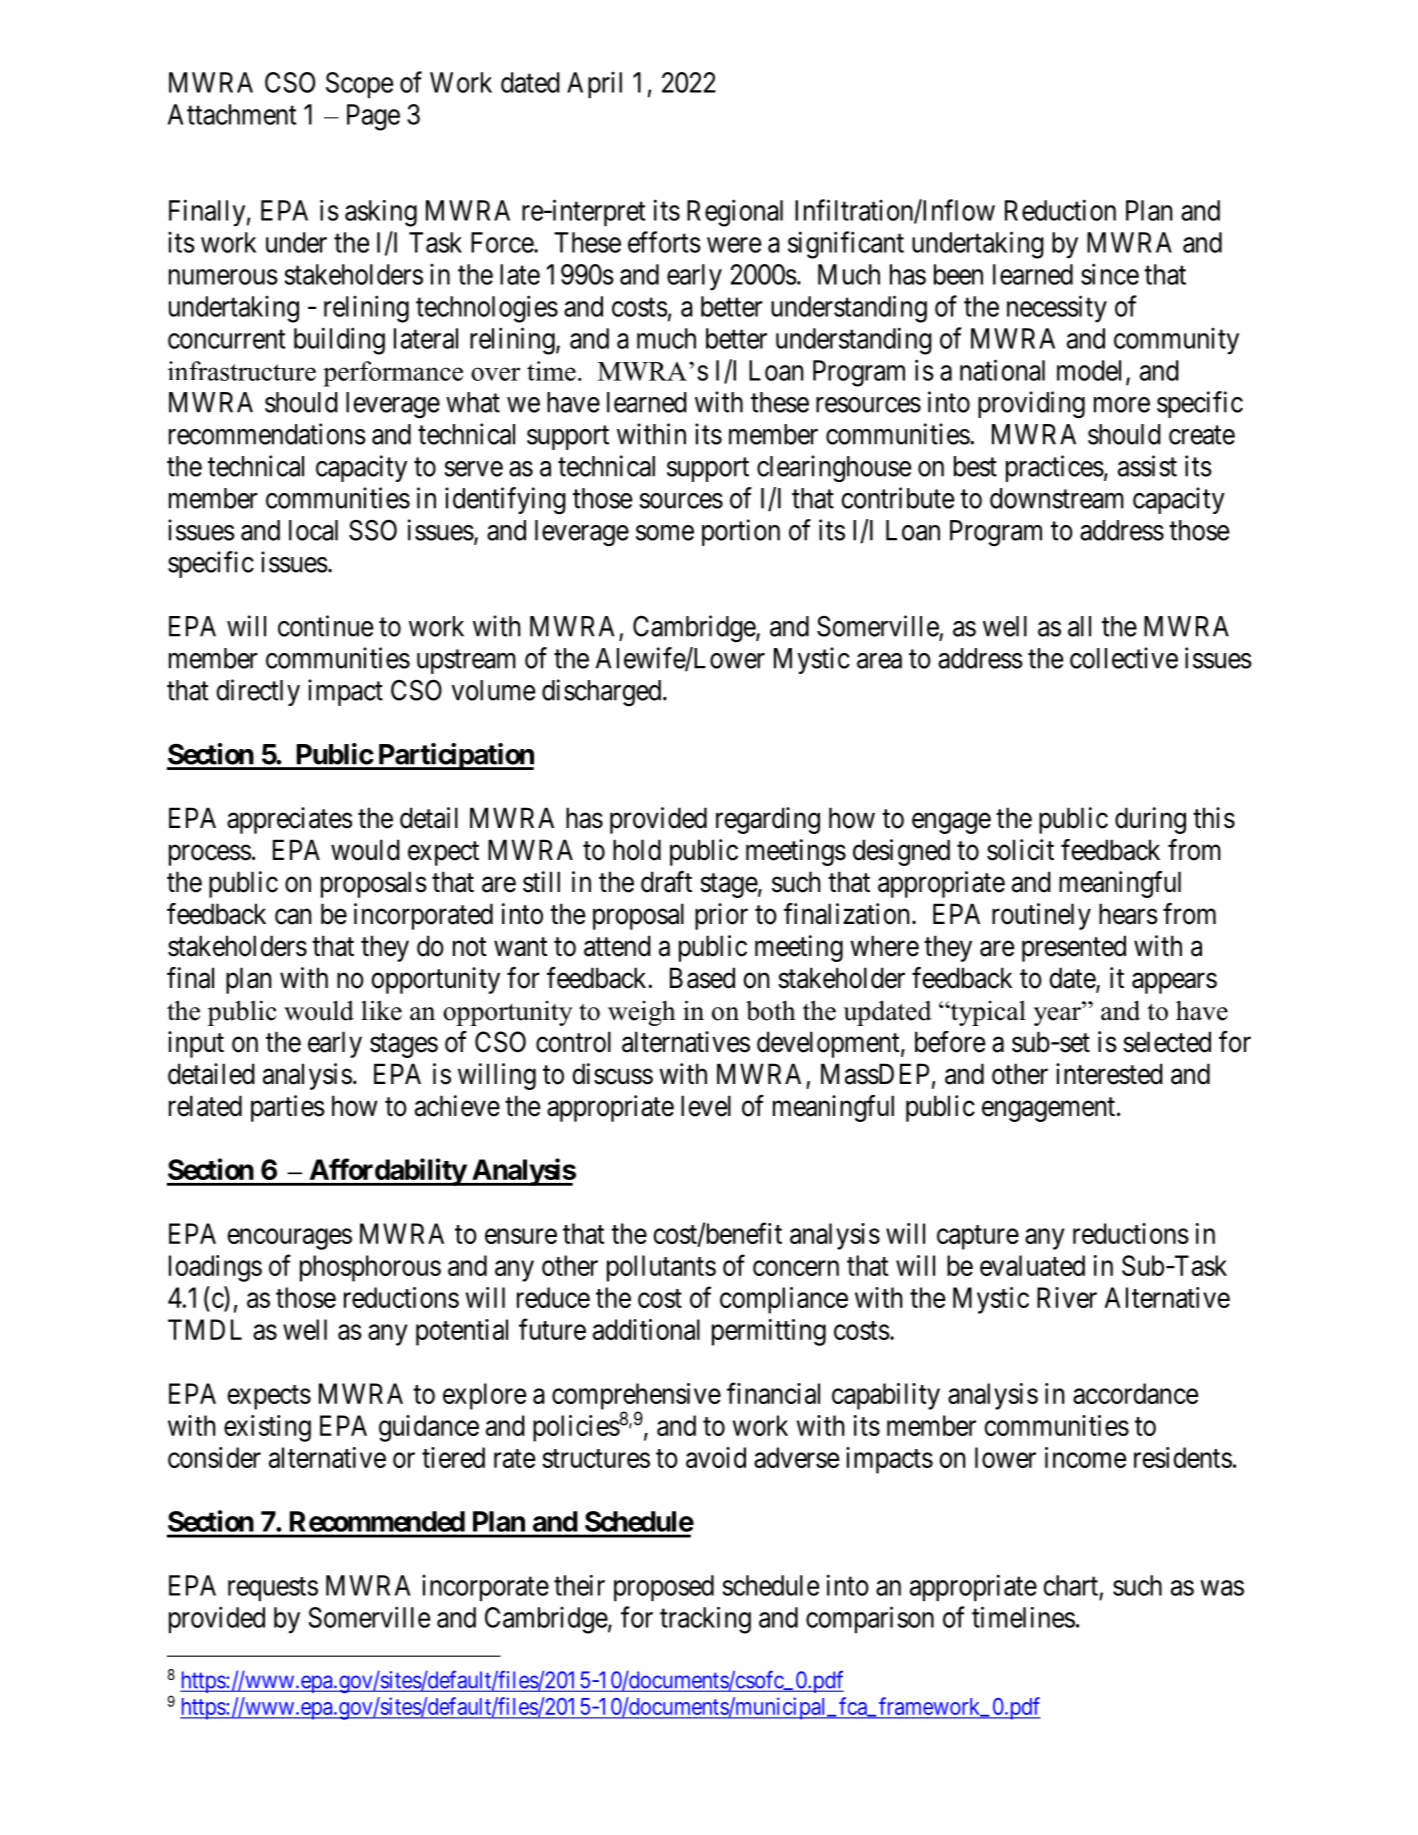 The width and height of the page is (1418, 1835). What do you see at coordinates (381, 1010) in the page?
I see `like` at bounding box center [381, 1010].
